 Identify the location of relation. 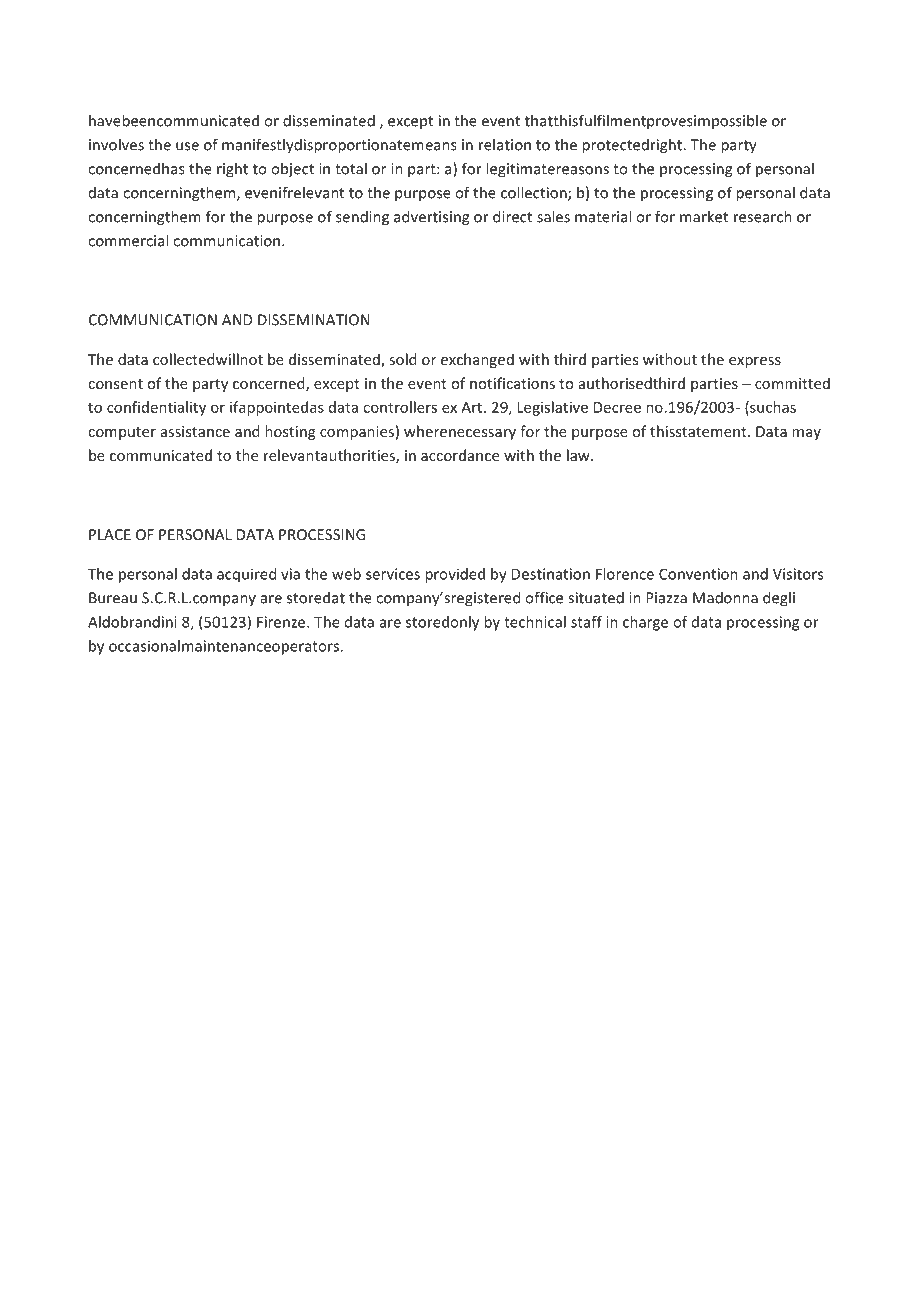
(505, 144).
